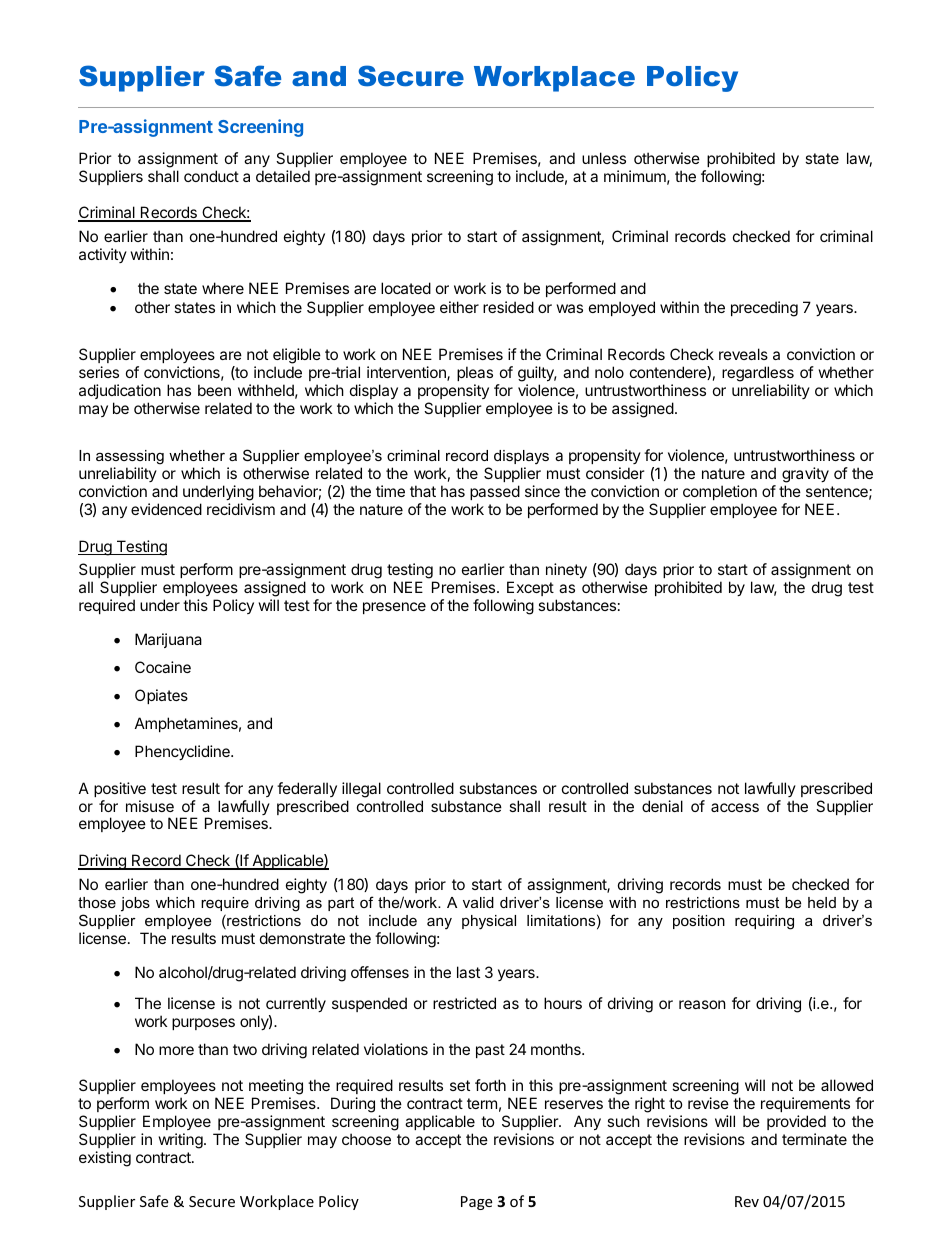 Image resolution: width=952 pixels, height=1233 pixels. Describe the element at coordinates (720, 492) in the page. I see `completion` at that location.
